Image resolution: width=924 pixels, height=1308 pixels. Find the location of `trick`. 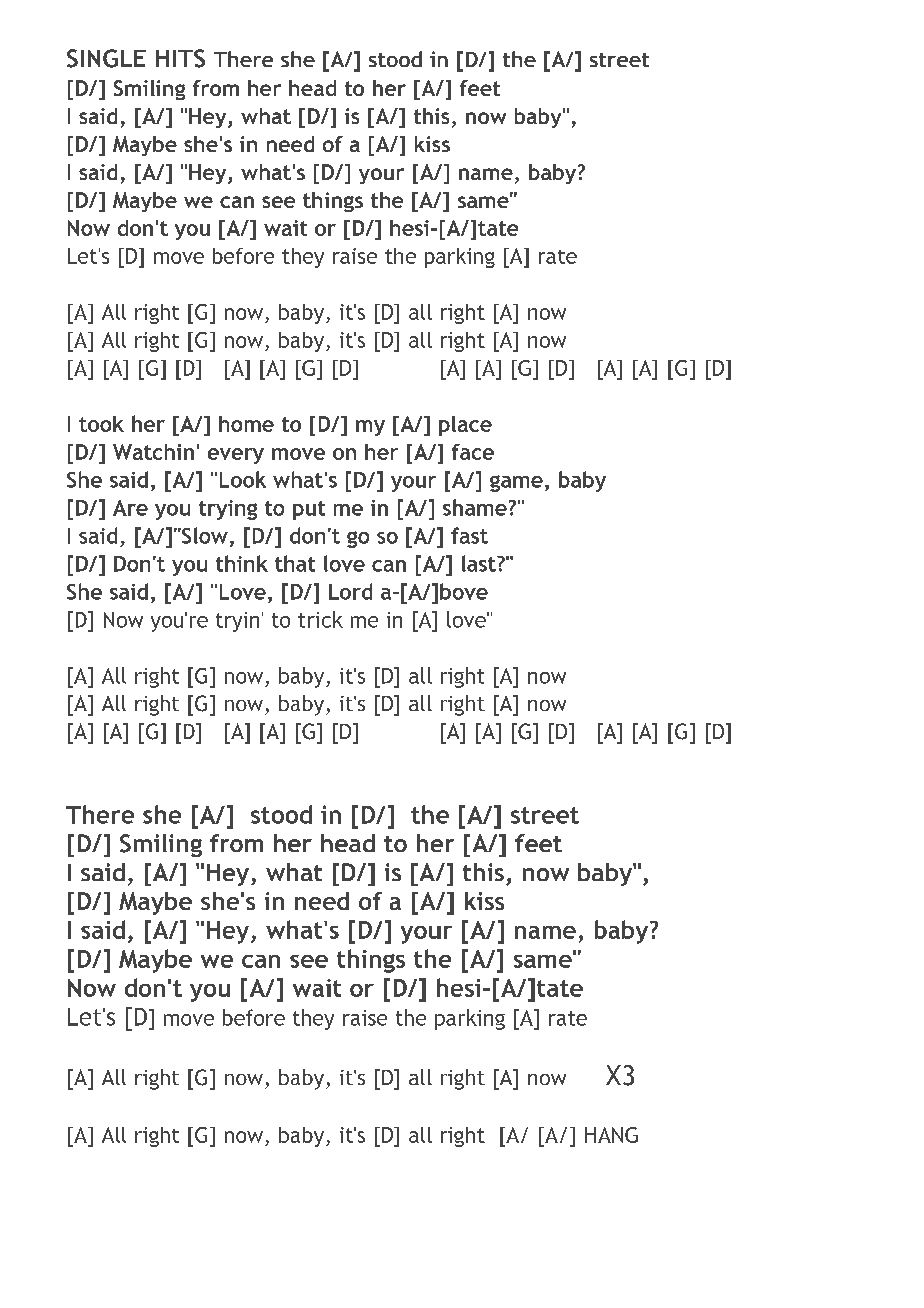

trick is located at coordinates (320, 619).
